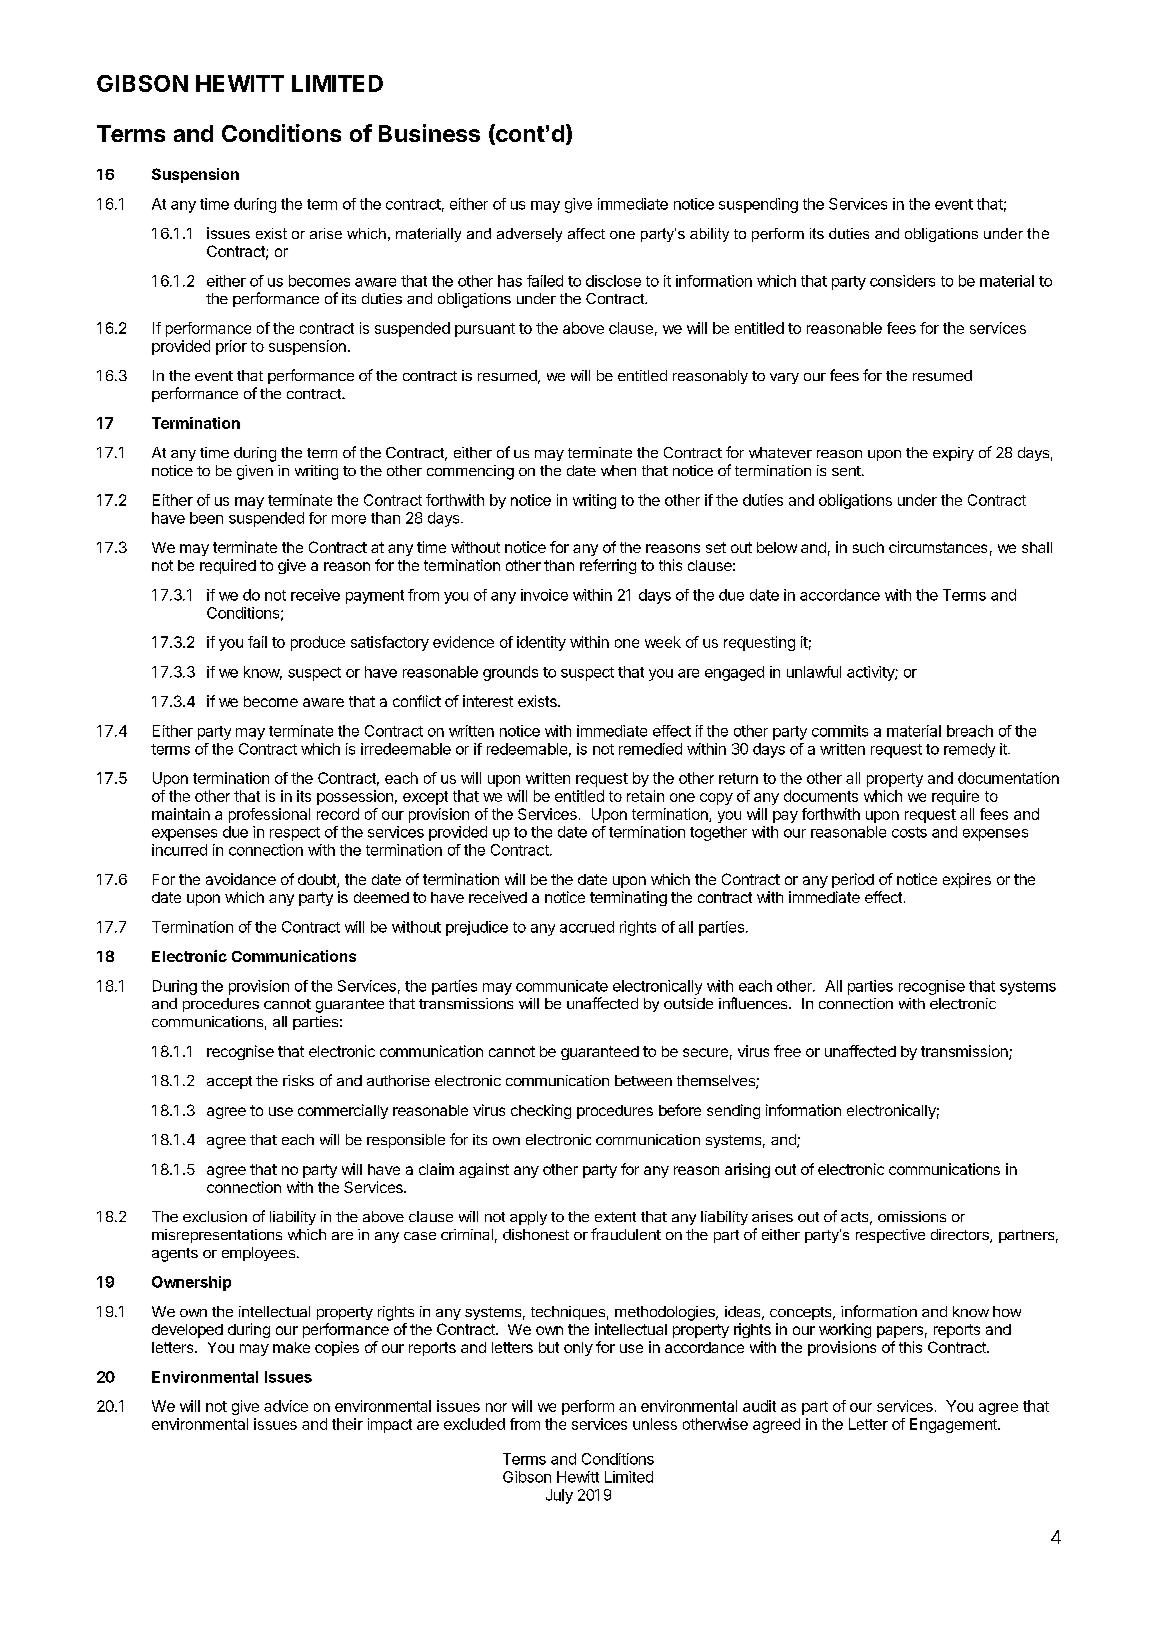 The image size is (1156, 1636). Describe the element at coordinates (902, 281) in the screenshot. I see `considers` at that location.
